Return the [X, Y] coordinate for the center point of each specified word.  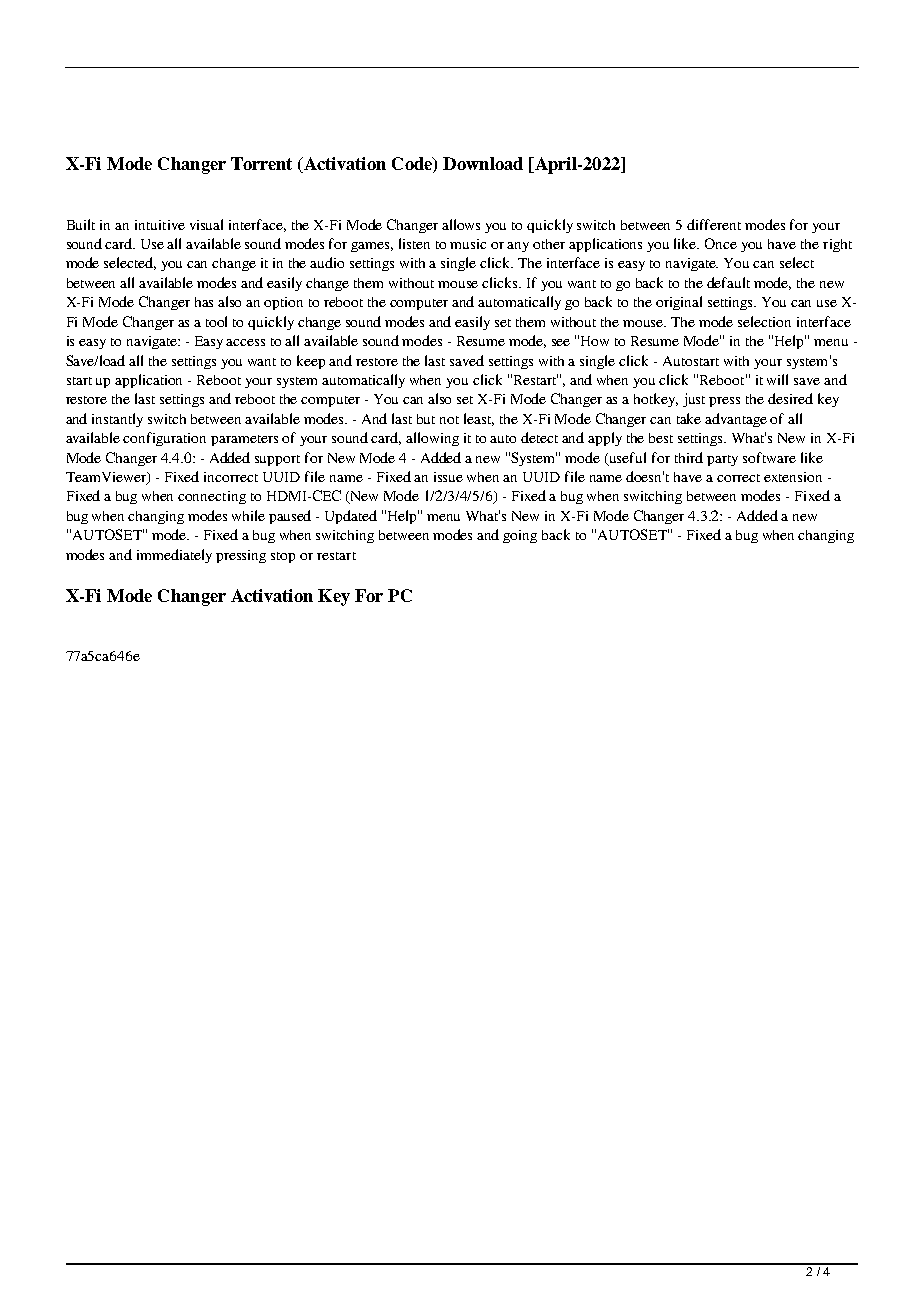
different [714, 224]
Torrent [261, 163]
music [468, 244]
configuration [164, 439]
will [777, 379]
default [728, 282]
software [769, 457]
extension [793, 477]
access [245, 342]
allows [461, 224]
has [204, 302]
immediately [174, 556]
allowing [432, 439]
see [561, 342]
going [520, 536]
